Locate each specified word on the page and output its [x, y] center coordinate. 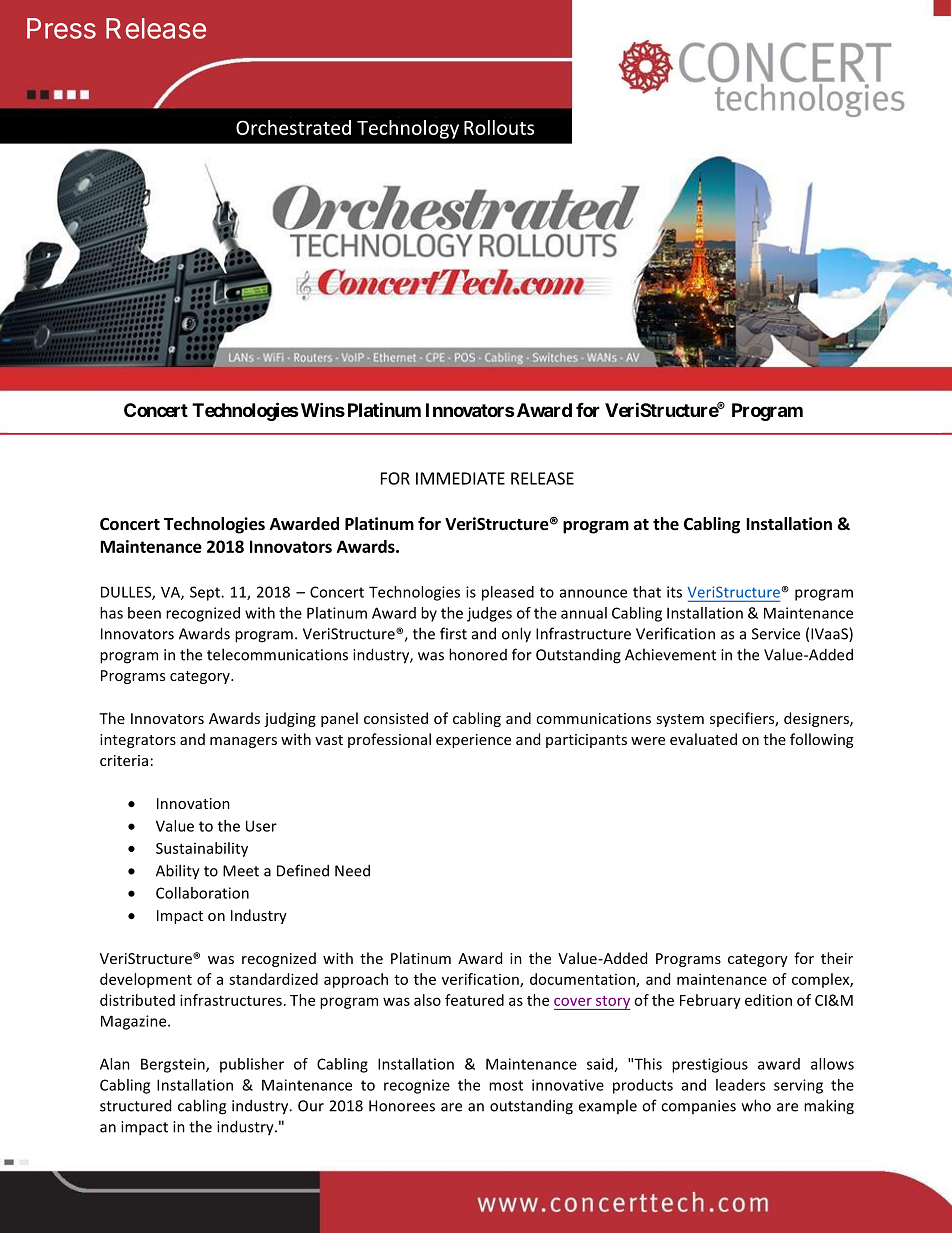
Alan [115, 1064]
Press [61, 28]
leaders [740, 1085]
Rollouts [499, 127]
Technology [408, 129]
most [506, 1085]
